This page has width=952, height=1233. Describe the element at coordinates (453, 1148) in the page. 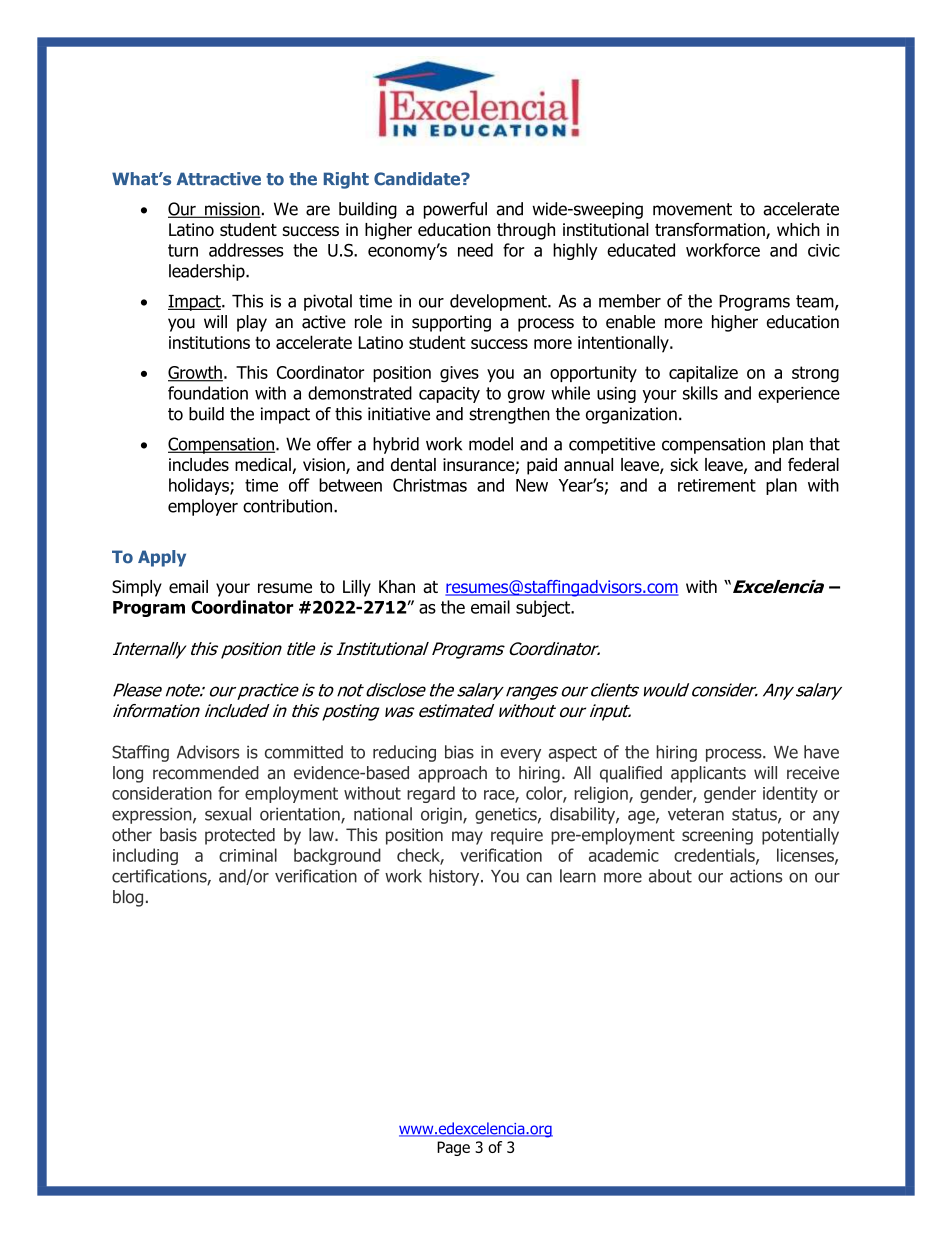

I see `Page` at that location.
